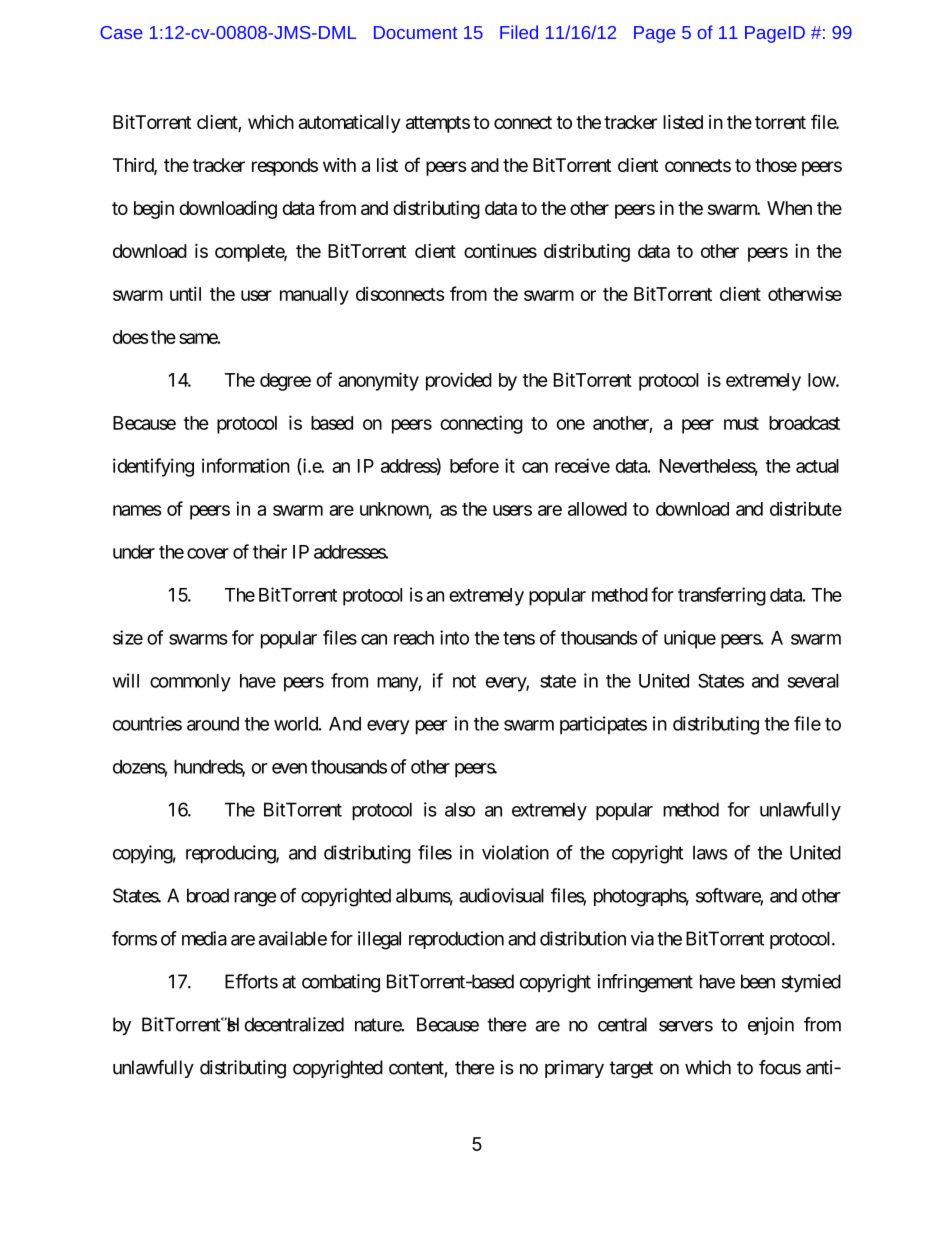  What do you see at coordinates (771, 1026) in the image?
I see `enjoin` at bounding box center [771, 1026].
